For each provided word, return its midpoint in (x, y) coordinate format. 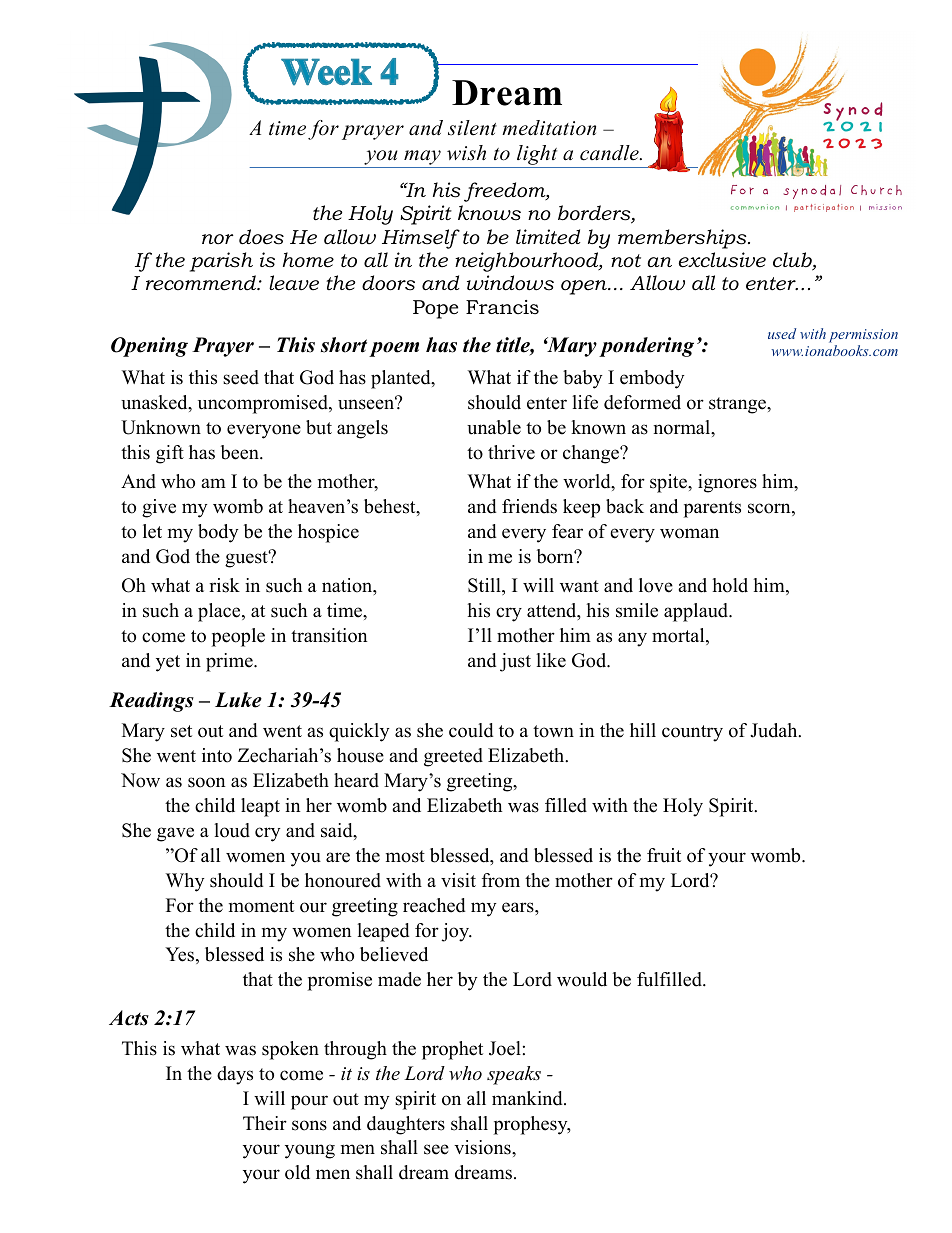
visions (483, 1147)
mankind (528, 1098)
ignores (727, 483)
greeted (453, 757)
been (241, 452)
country (692, 733)
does (261, 237)
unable (494, 427)
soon (207, 782)
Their (265, 1123)
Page (800, 55)
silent (472, 128)
